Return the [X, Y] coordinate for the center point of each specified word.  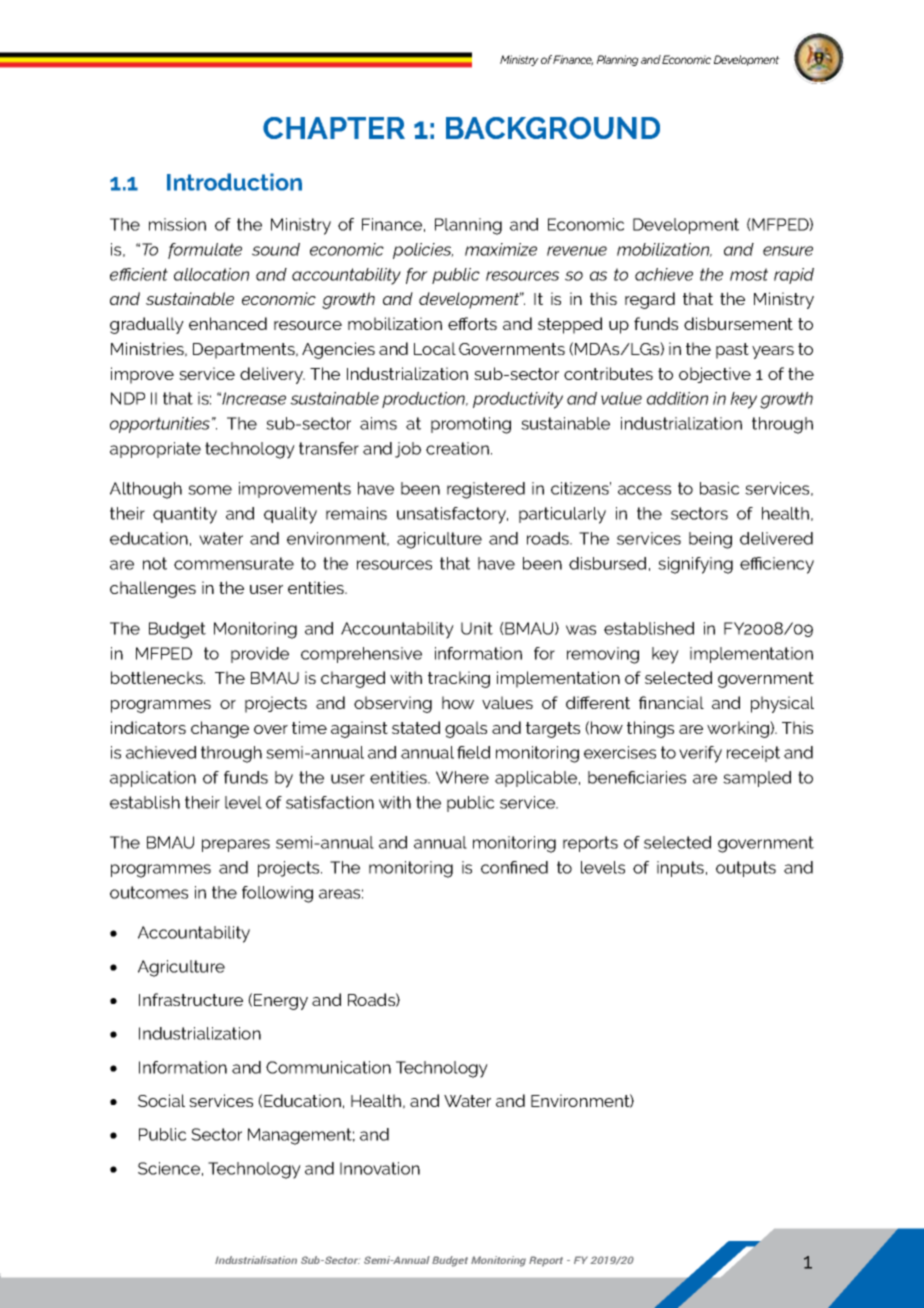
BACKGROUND [553, 128]
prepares [236, 845]
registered [486, 490]
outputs [746, 869]
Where [462, 777]
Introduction [234, 182]
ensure [788, 251]
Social [161, 1100]
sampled [757, 779]
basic [719, 488]
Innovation [380, 1168]
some [210, 490]
